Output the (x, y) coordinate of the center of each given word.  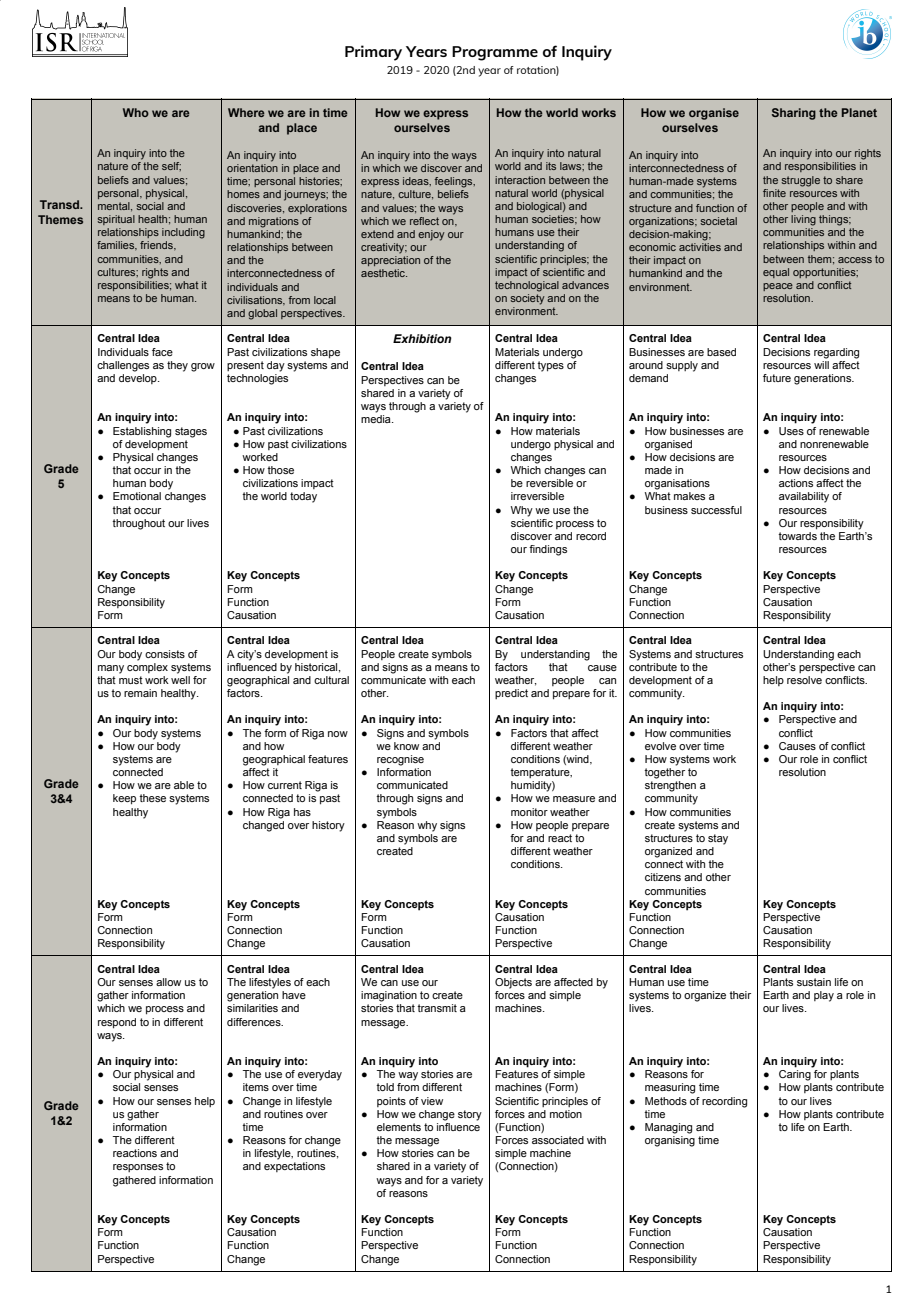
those (280, 470)
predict (511, 694)
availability (804, 497)
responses (138, 1168)
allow (168, 982)
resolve (804, 680)
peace (778, 287)
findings (548, 550)
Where (246, 112)
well (180, 680)
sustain (814, 982)
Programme (495, 53)
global (262, 314)
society (528, 299)
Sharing (794, 114)
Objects (513, 983)
